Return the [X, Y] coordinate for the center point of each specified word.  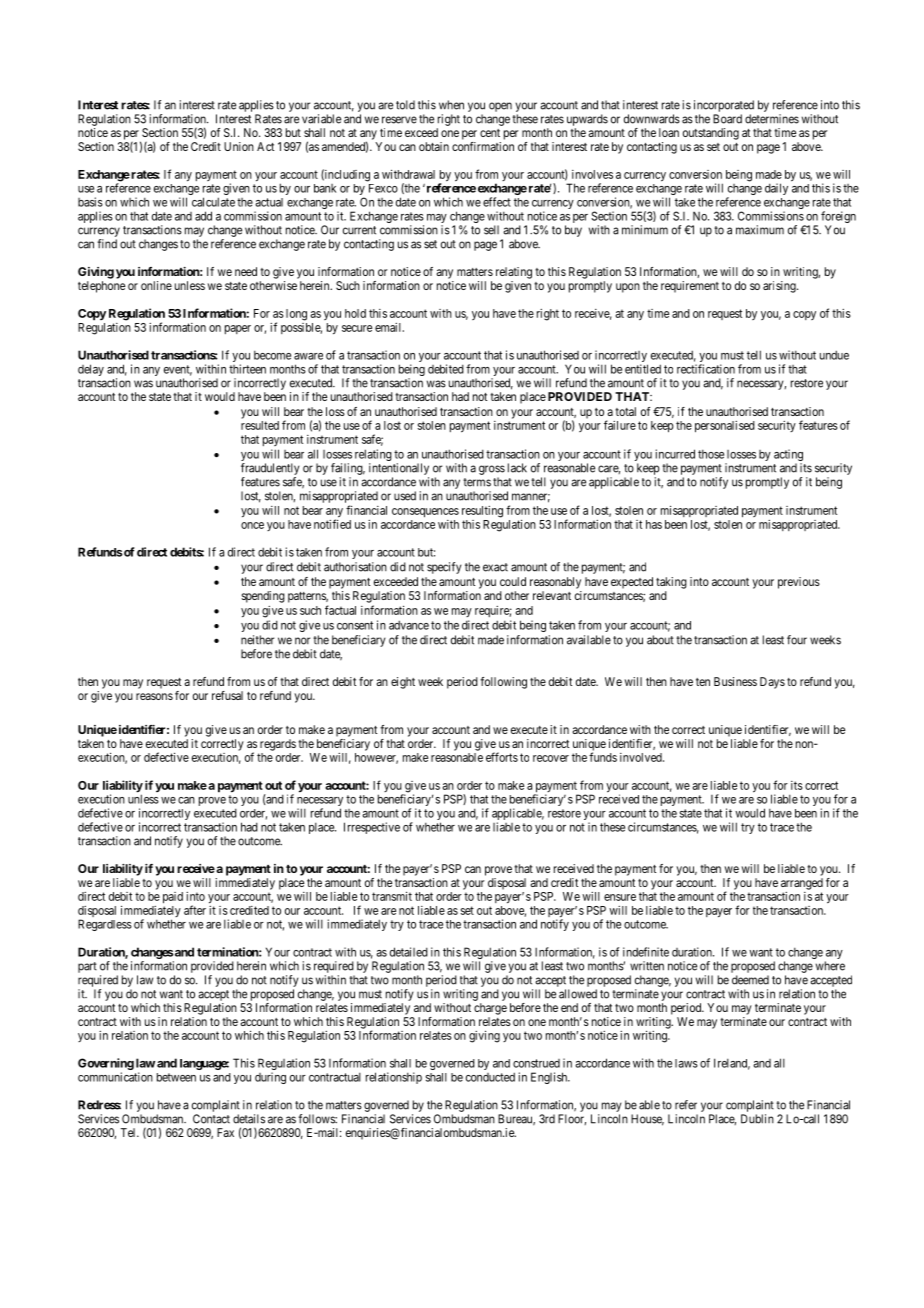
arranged [802, 884]
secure [357, 328]
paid [173, 898]
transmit [392, 896]
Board [727, 119]
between [176, 1077]
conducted [490, 1077]
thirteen [247, 369]
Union [239, 146]
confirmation [483, 146]
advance [409, 625]
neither [257, 640]
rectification [706, 369]
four [797, 640]
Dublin [757, 1119]
